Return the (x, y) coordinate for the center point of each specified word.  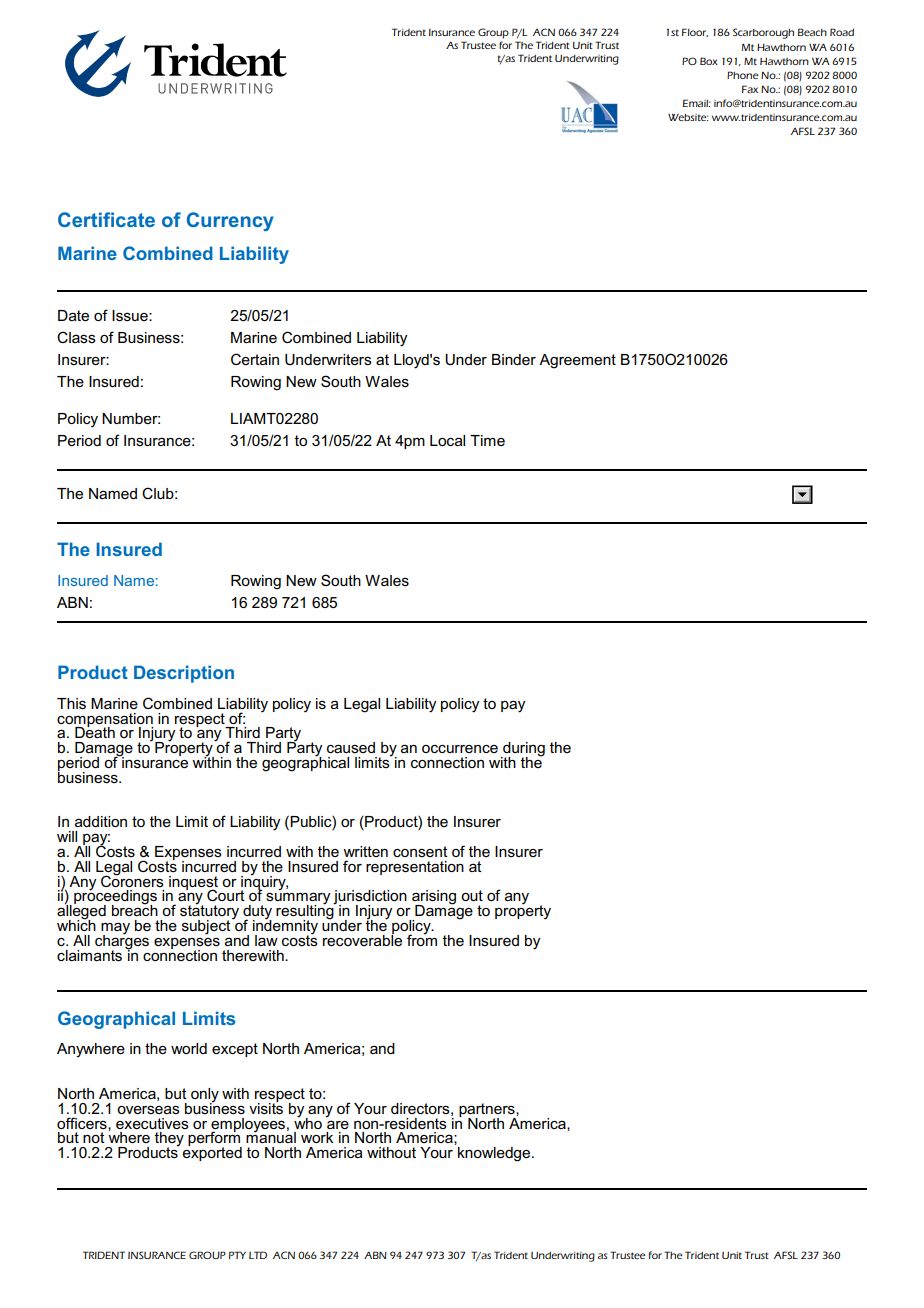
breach (135, 909)
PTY (237, 1255)
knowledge (495, 1154)
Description (184, 674)
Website (688, 117)
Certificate (106, 219)
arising (434, 898)
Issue (131, 316)
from (422, 939)
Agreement (577, 361)
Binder (514, 359)
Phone (742, 75)
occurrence (460, 749)
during (523, 750)
